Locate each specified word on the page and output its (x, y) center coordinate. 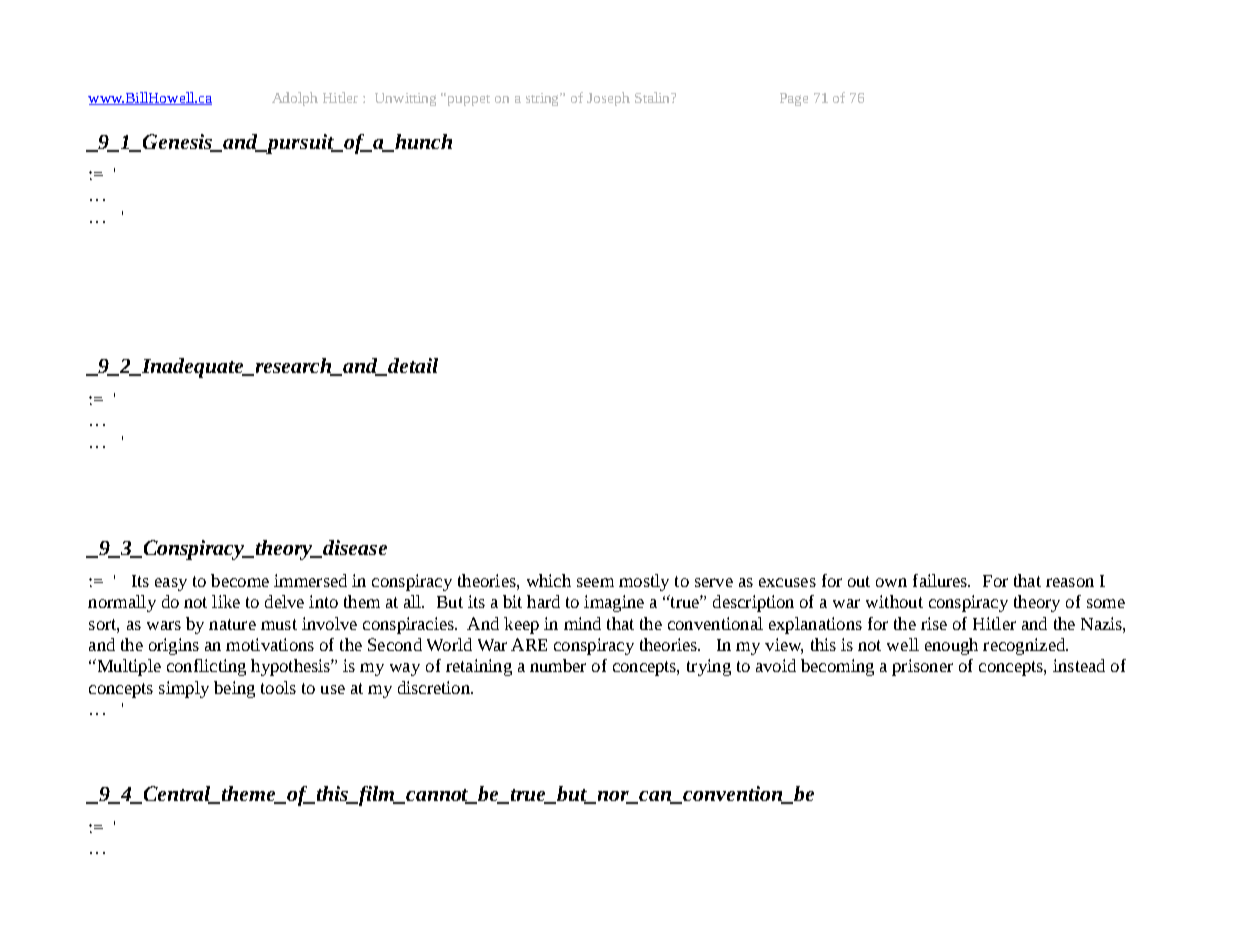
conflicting (206, 667)
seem (595, 582)
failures (941, 580)
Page (794, 99)
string (544, 99)
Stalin (654, 97)
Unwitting (405, 99)
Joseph (608, 99)
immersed (310, 580)
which (549, 580)
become (240, 580)
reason (1070, 582)
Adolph (295, 99)
